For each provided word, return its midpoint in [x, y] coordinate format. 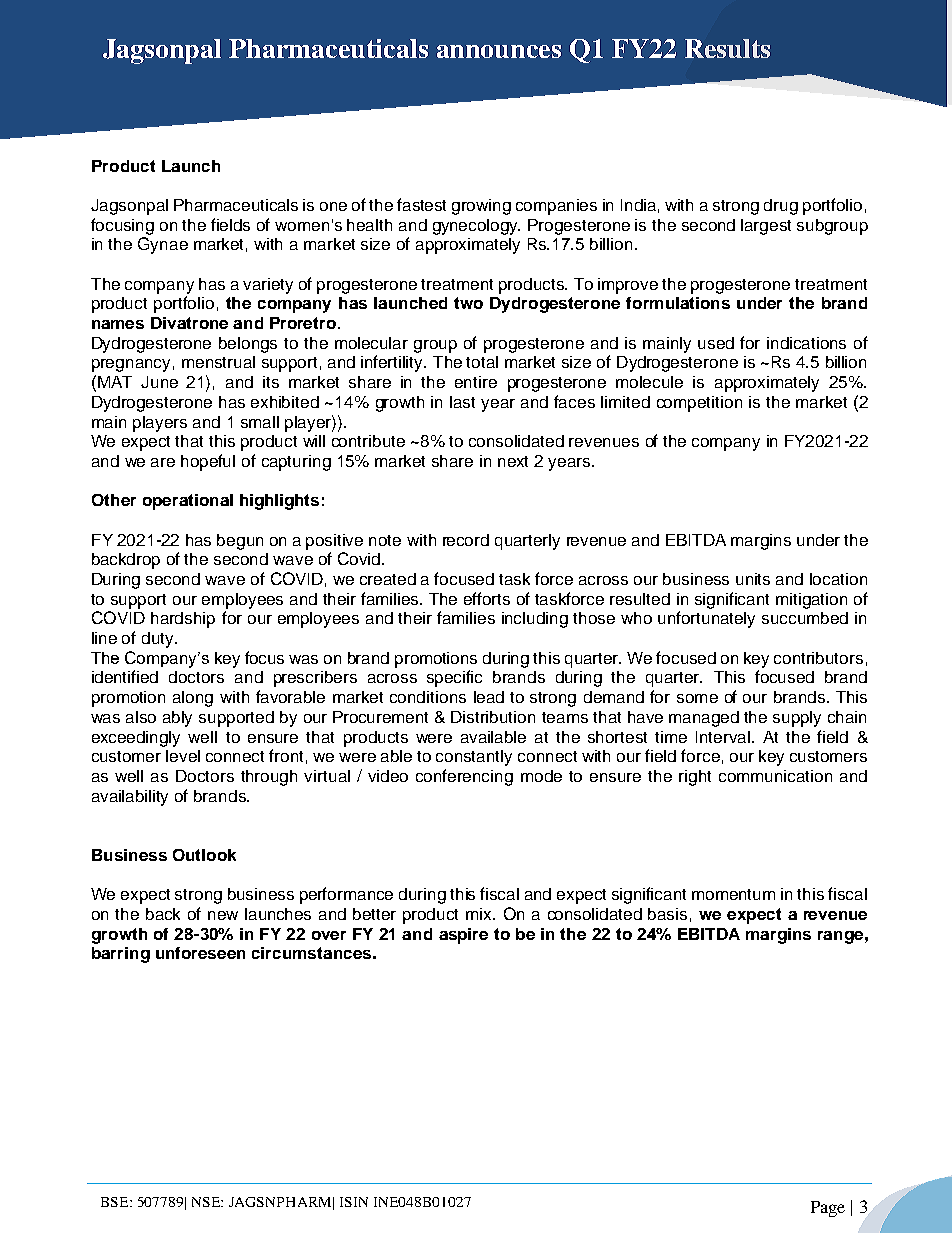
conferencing [464, 777]
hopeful [208, 462]
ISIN [354, 1202]
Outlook [204, 855]
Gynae [163, 245]
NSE [207, 1202]
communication [775, 776]
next [513, 461]
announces [499, 51]
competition [699, 404]
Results [727, 48]
